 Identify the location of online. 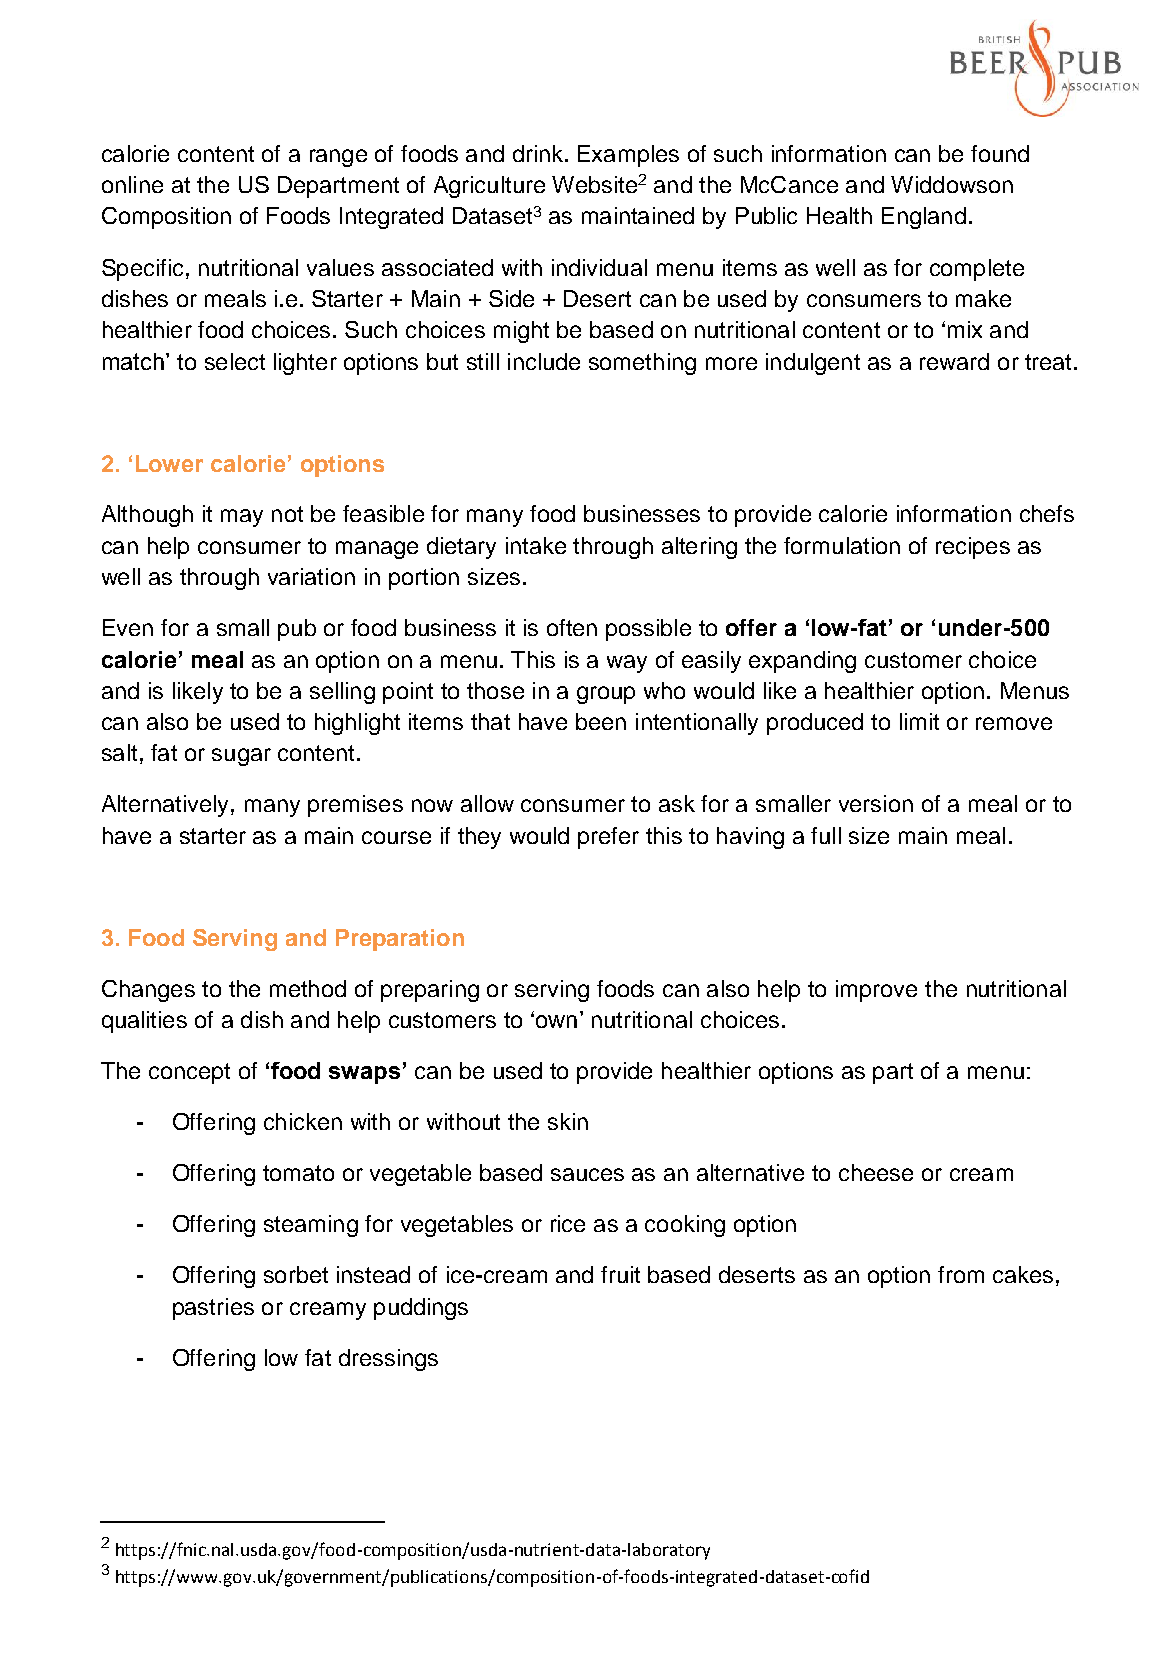
(132, 184).
